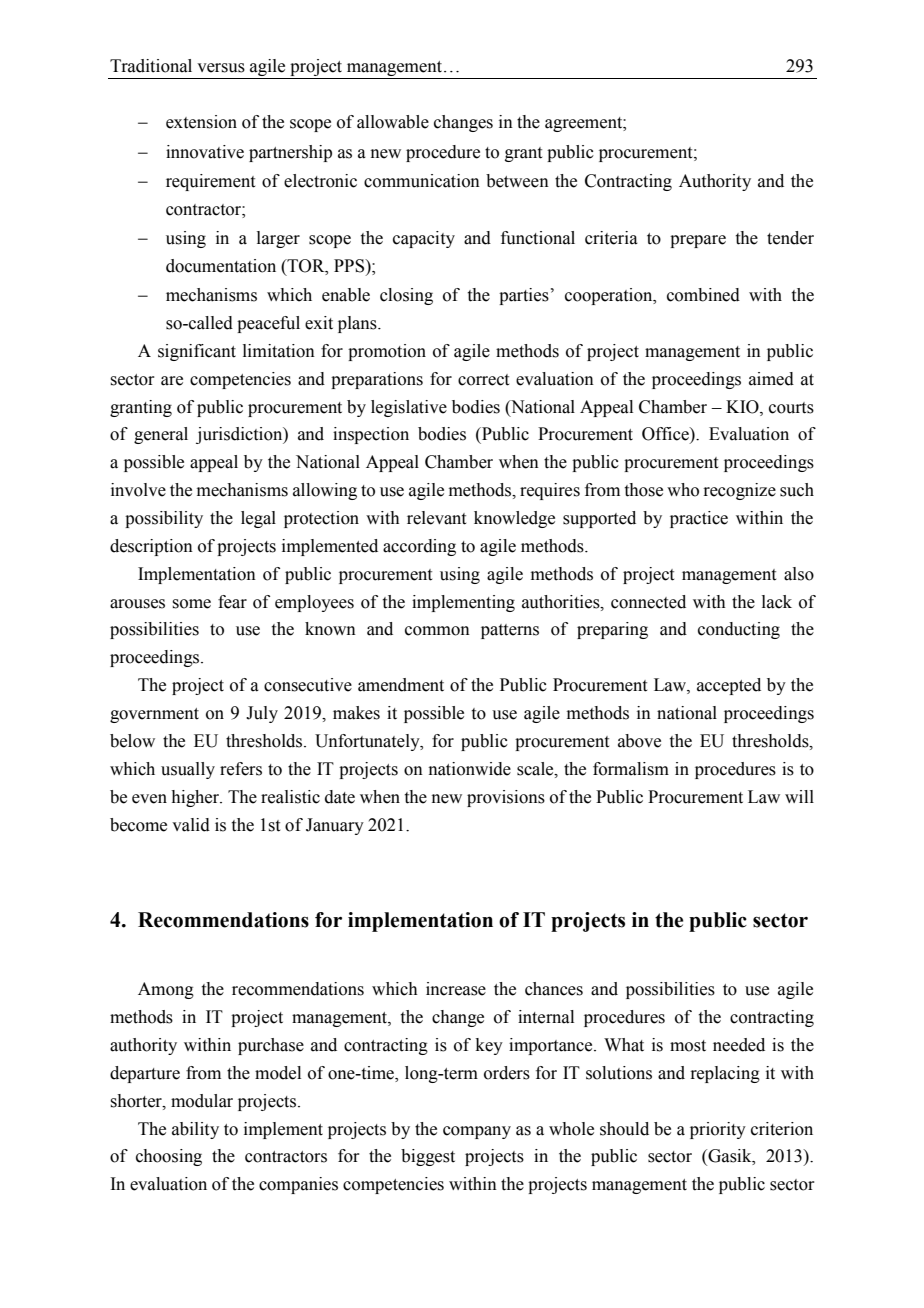 This screenshot has width=924, height=1308. Describe the element at coordinates (771, 379) in the screenshot. I see `aimed` at that location.
